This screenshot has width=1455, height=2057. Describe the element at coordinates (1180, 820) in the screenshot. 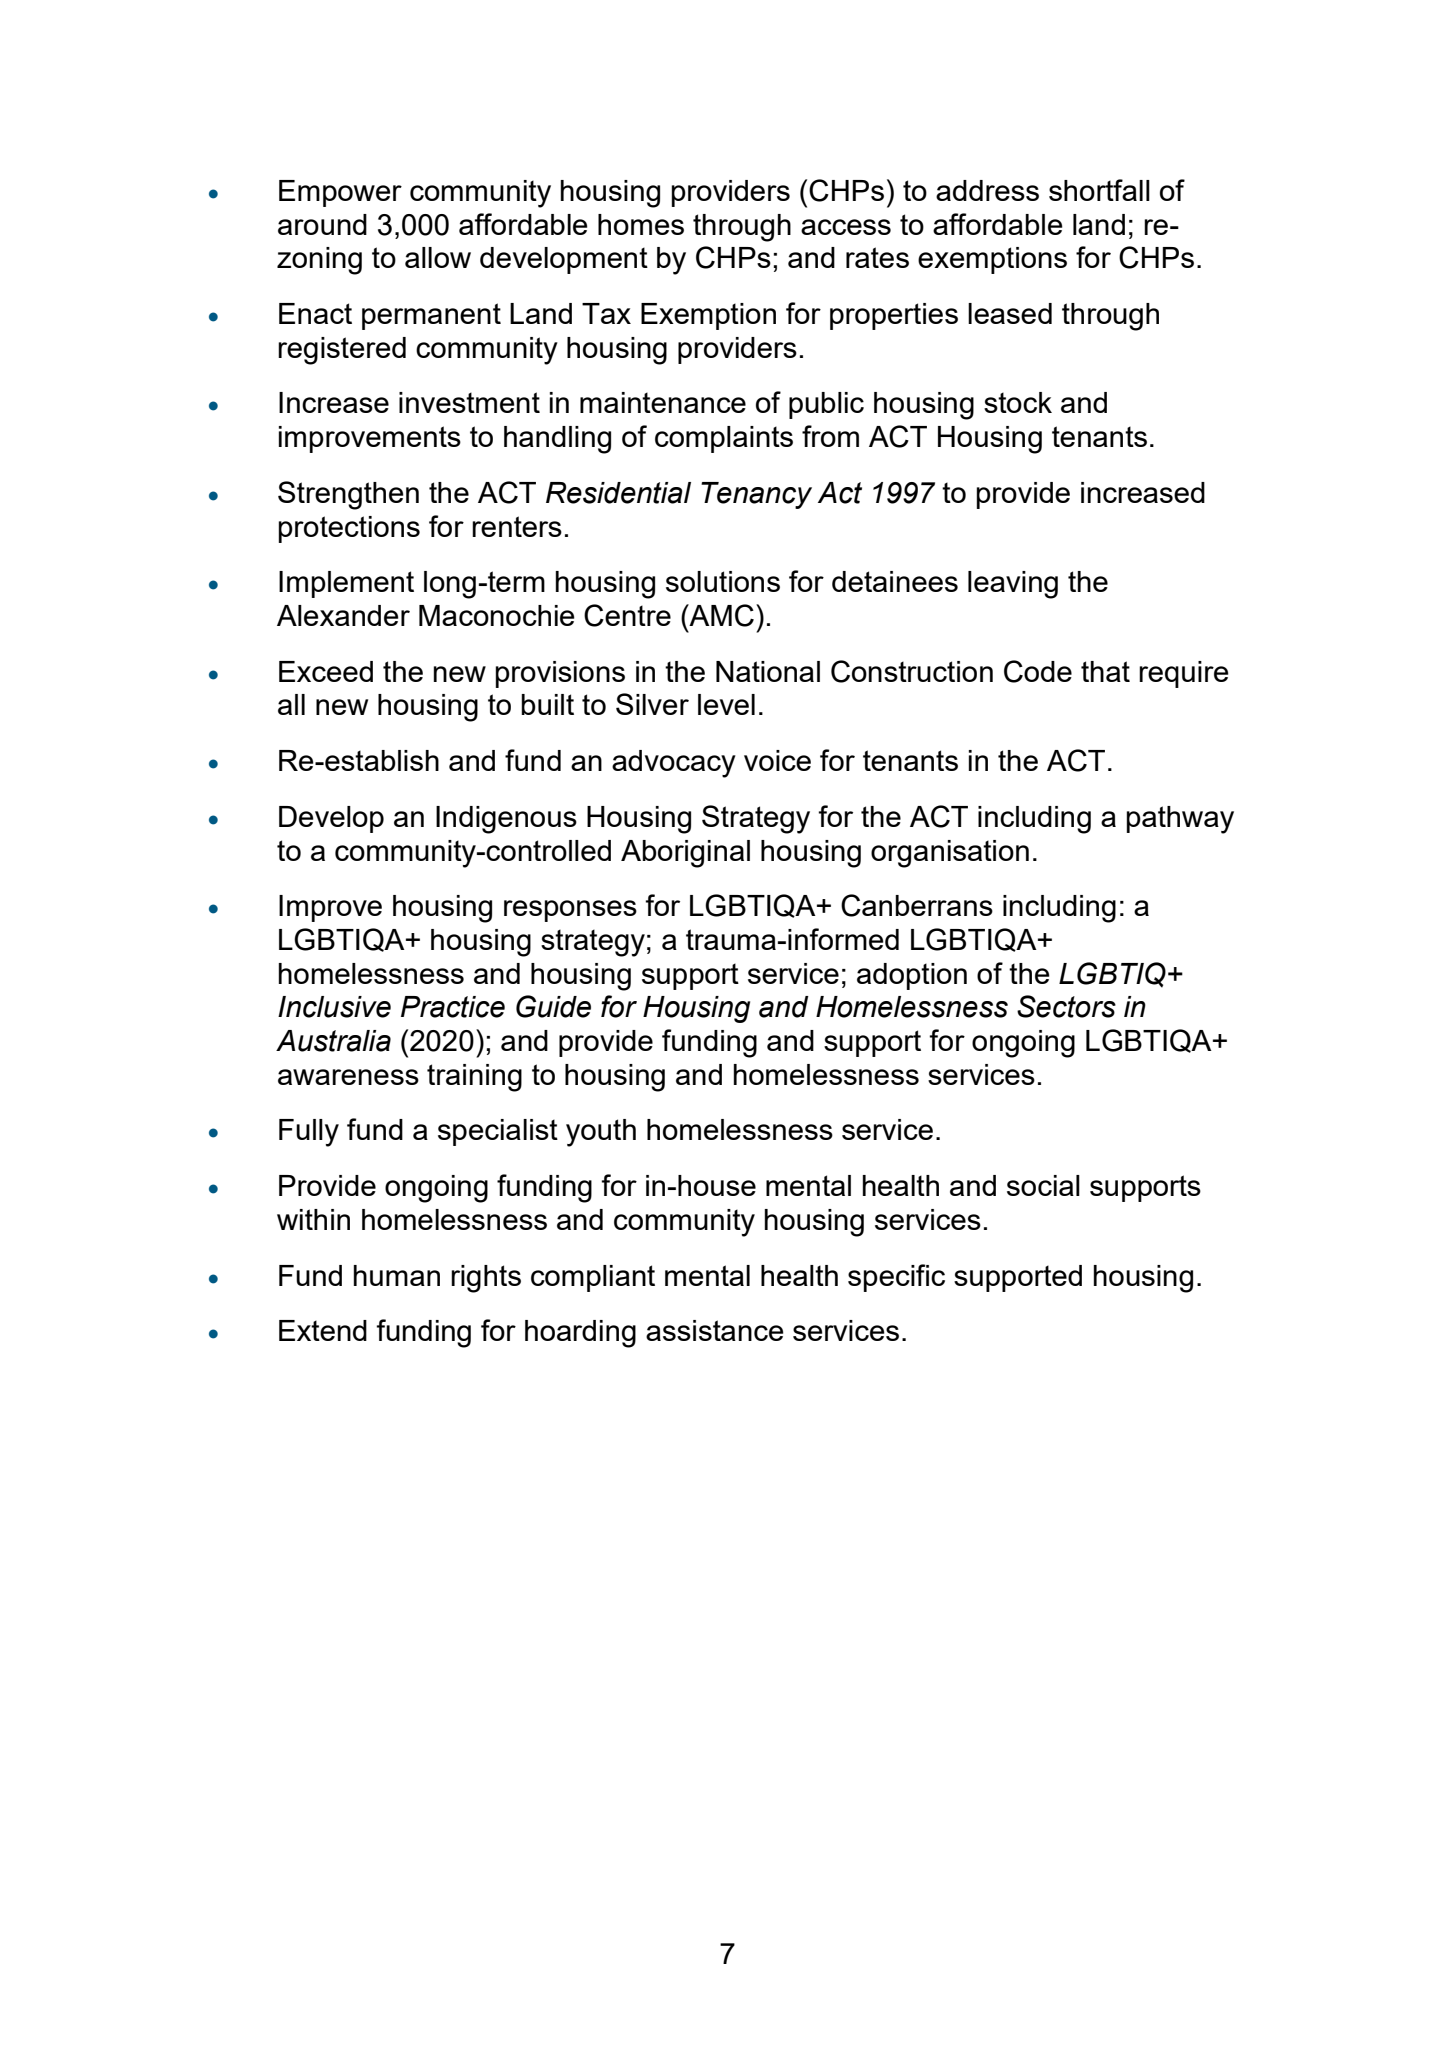

I see `pathway` at that location.
